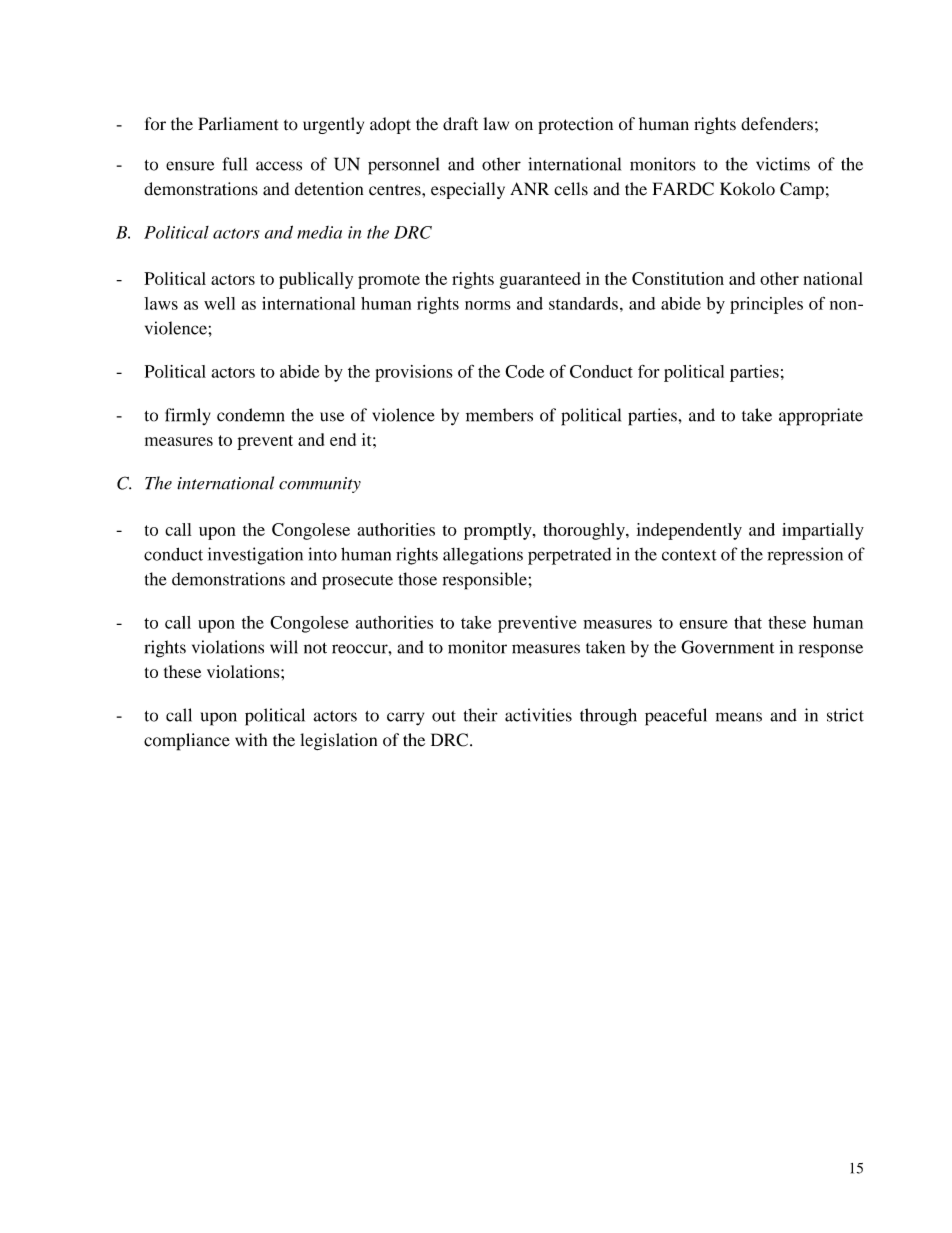 The image size is (952, 1233). Describe the element at coordinates (499, 415) in the image. I see `members` at that location.
